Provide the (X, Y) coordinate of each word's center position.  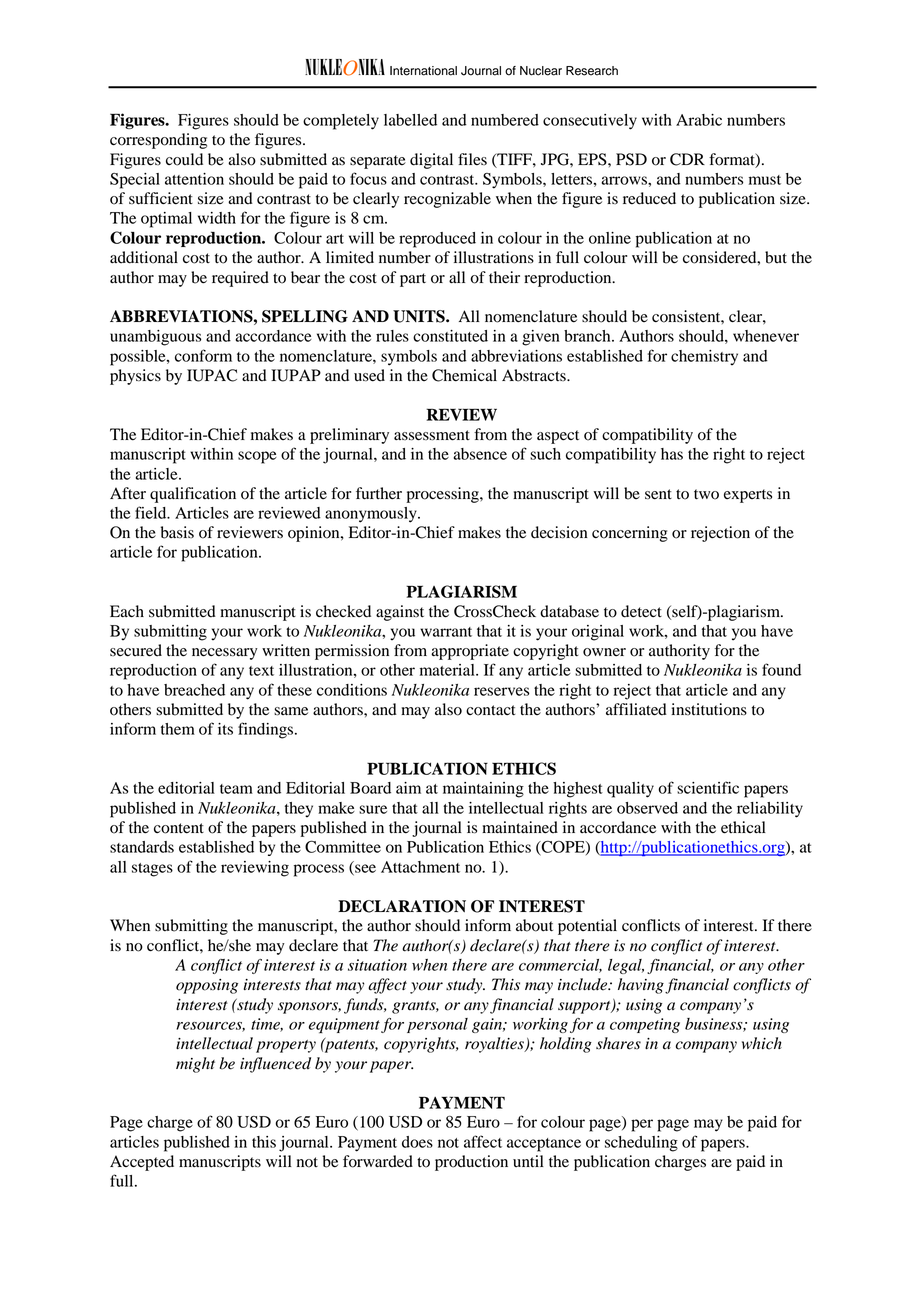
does (417, 1142)
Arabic (699, 120)
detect (641, 611)
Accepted (142, 1163)
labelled (410, 120)
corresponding (158, 141)
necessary (225, 654)
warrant (446, 632)
